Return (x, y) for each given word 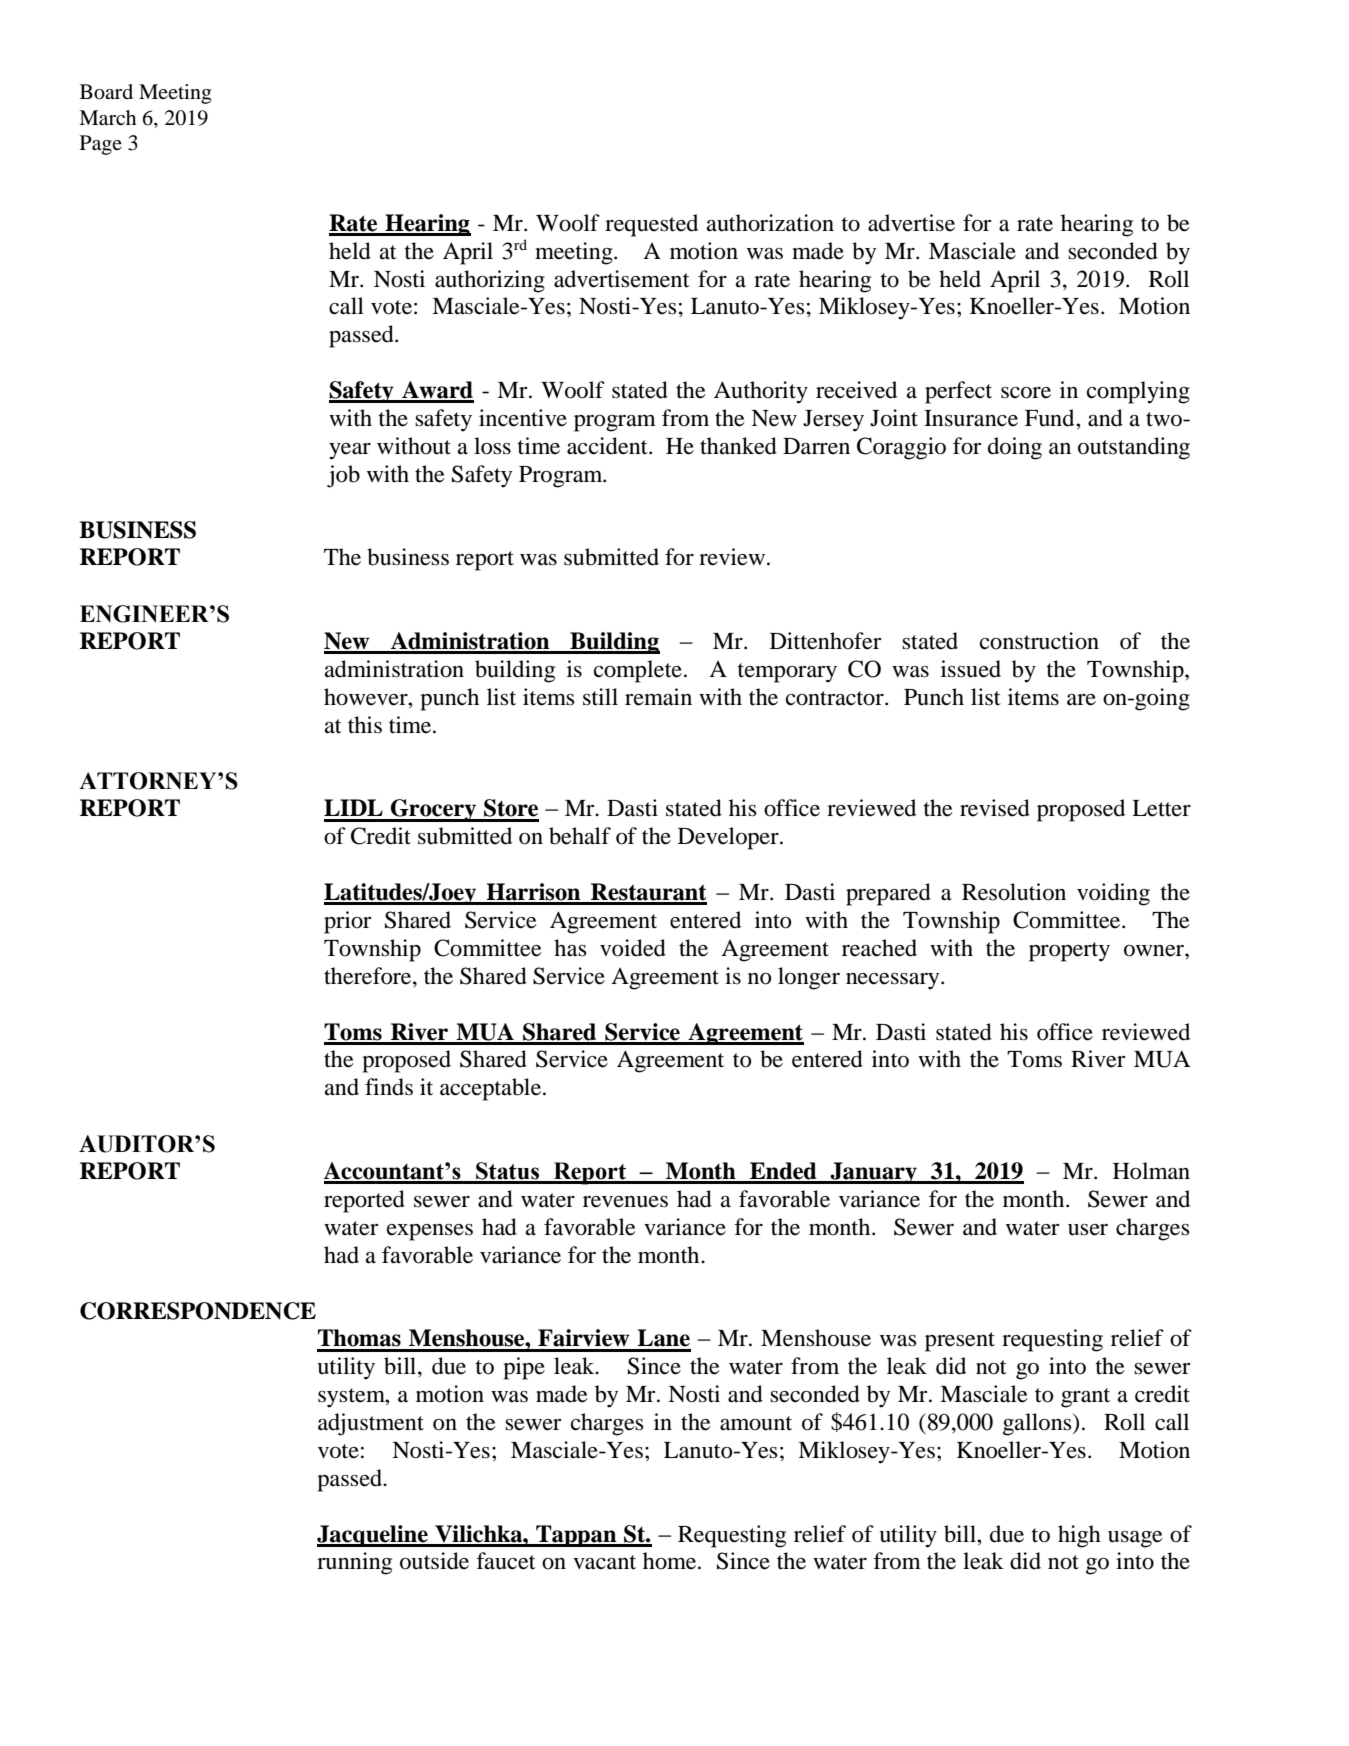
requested (651, 225)
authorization (770, 223)
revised (995, 808)
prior (347, 922)
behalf (580, 836)
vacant (604, 1562)
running (354, 1563)
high (1079, 1536)
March (107, 118)
